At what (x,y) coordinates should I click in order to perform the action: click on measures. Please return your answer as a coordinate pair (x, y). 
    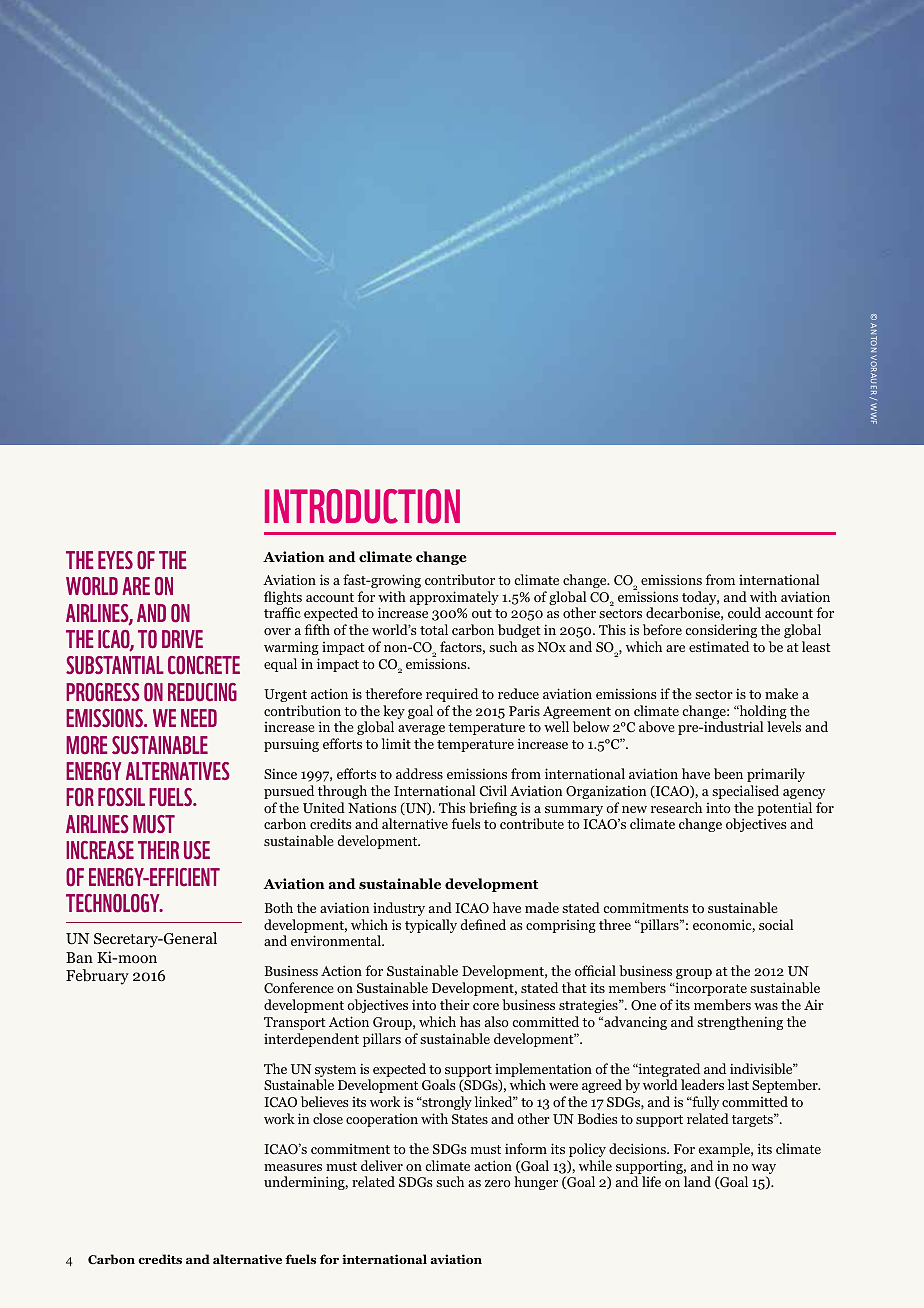
    Looking at the image, I should click on (293, 1167).
